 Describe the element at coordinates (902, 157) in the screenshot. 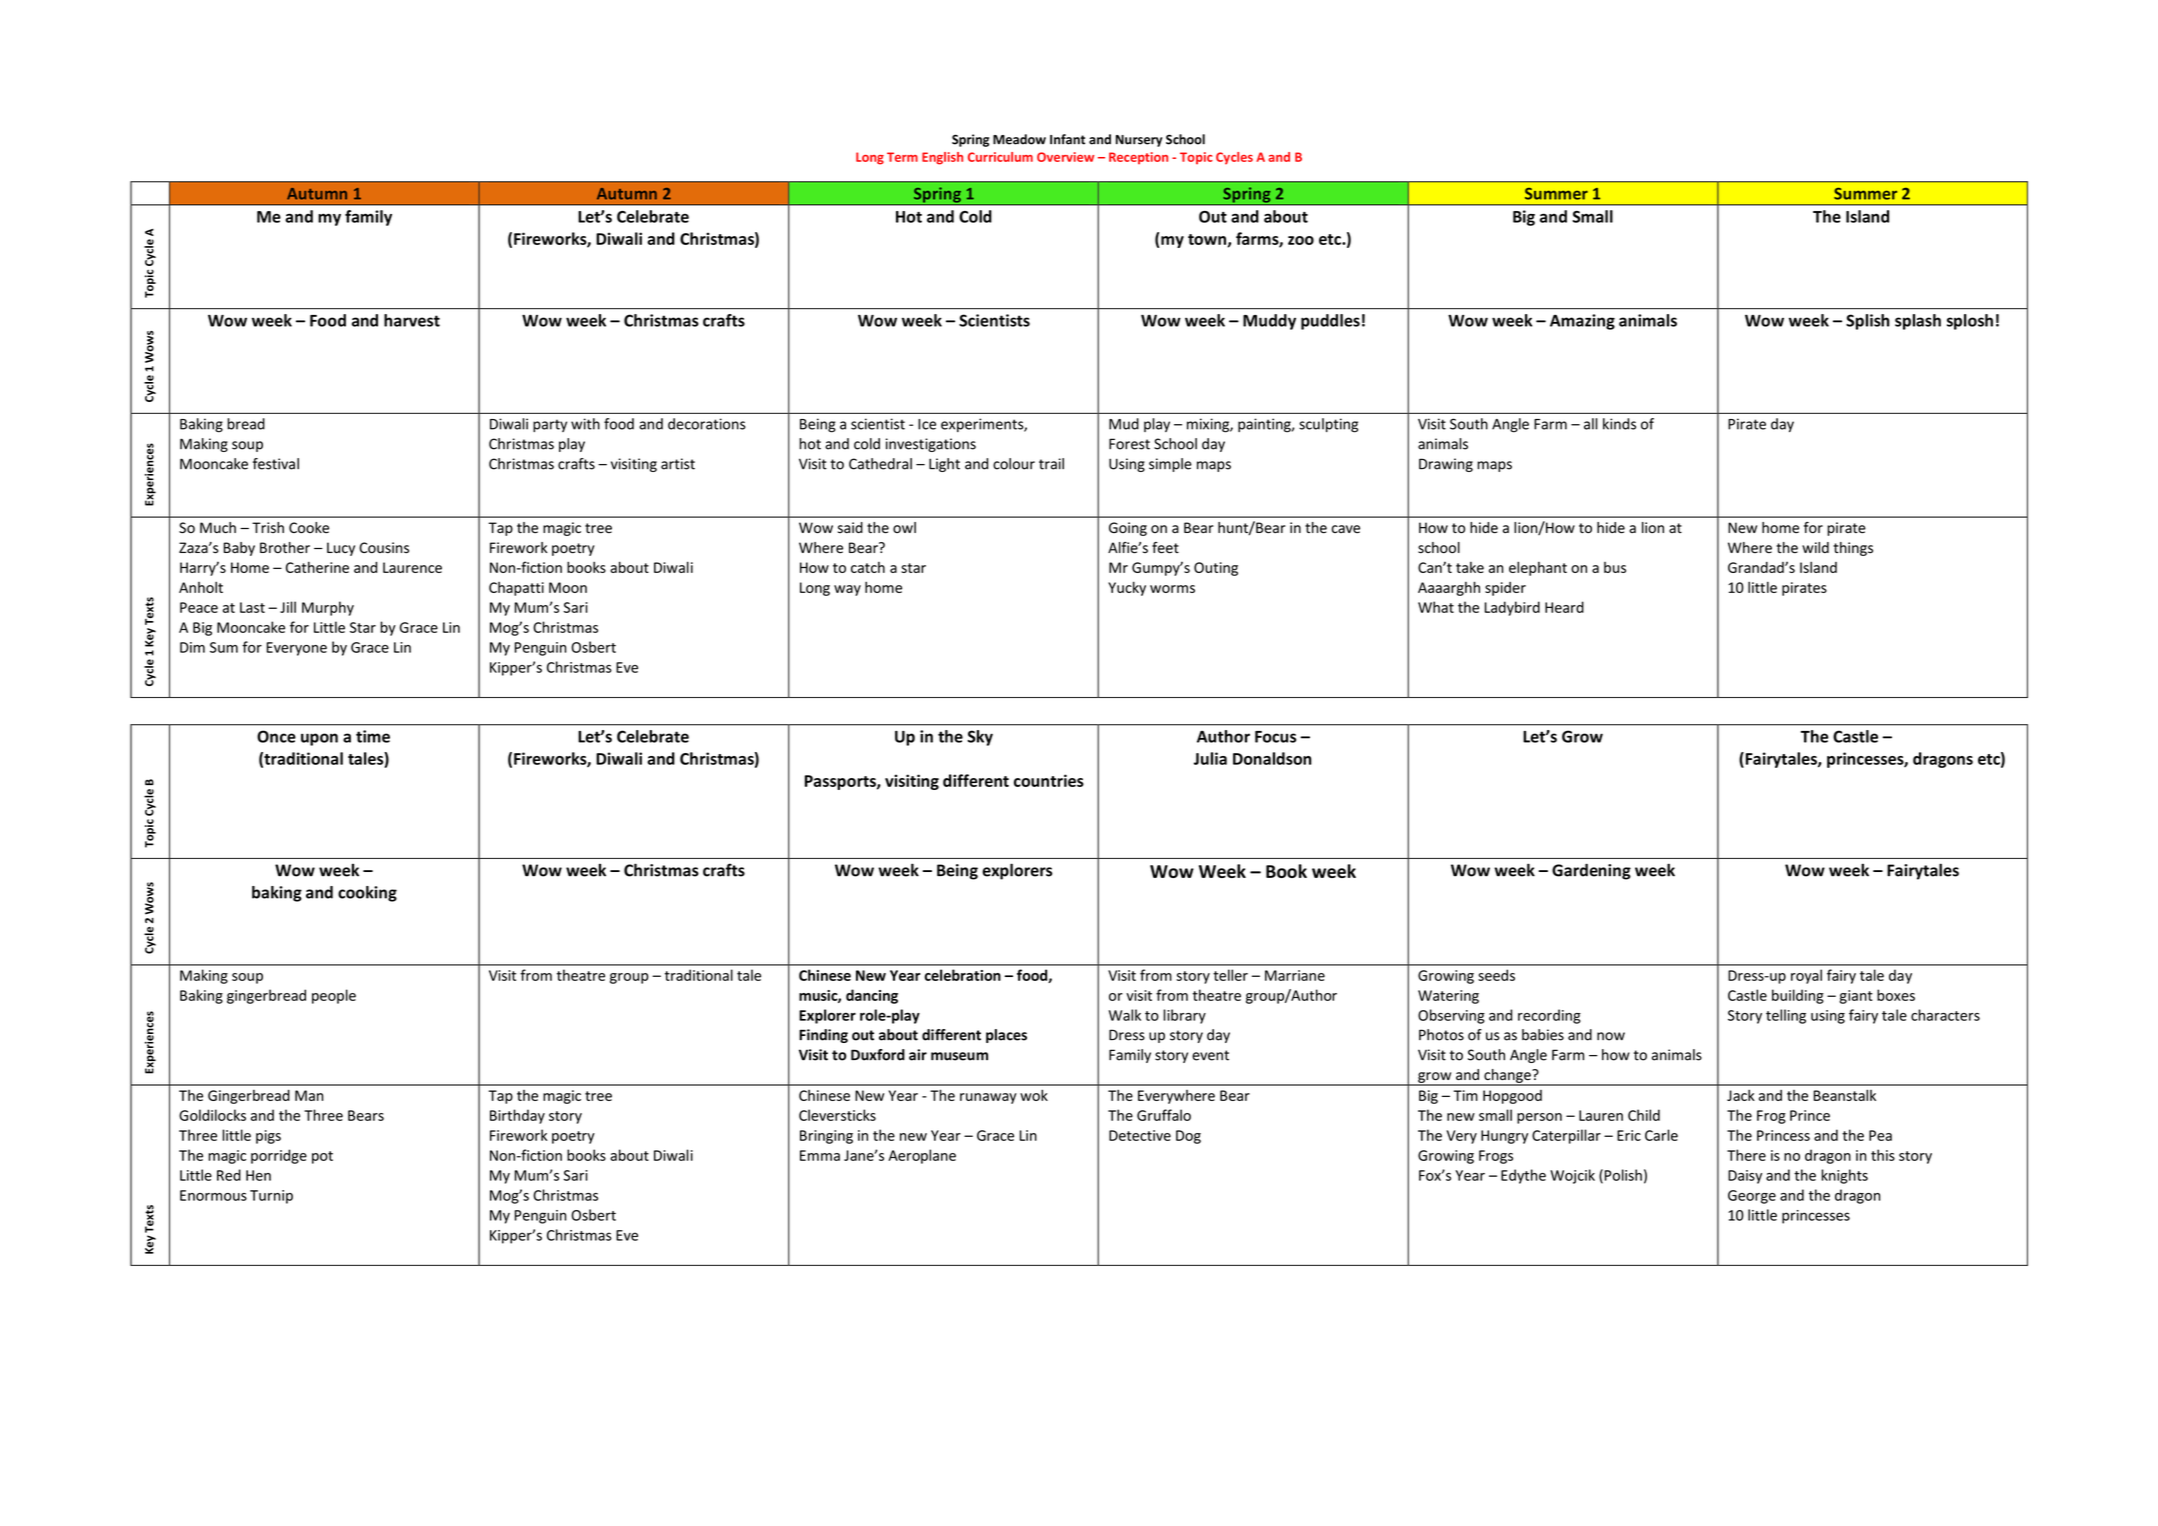

I see `Term` at that location.
